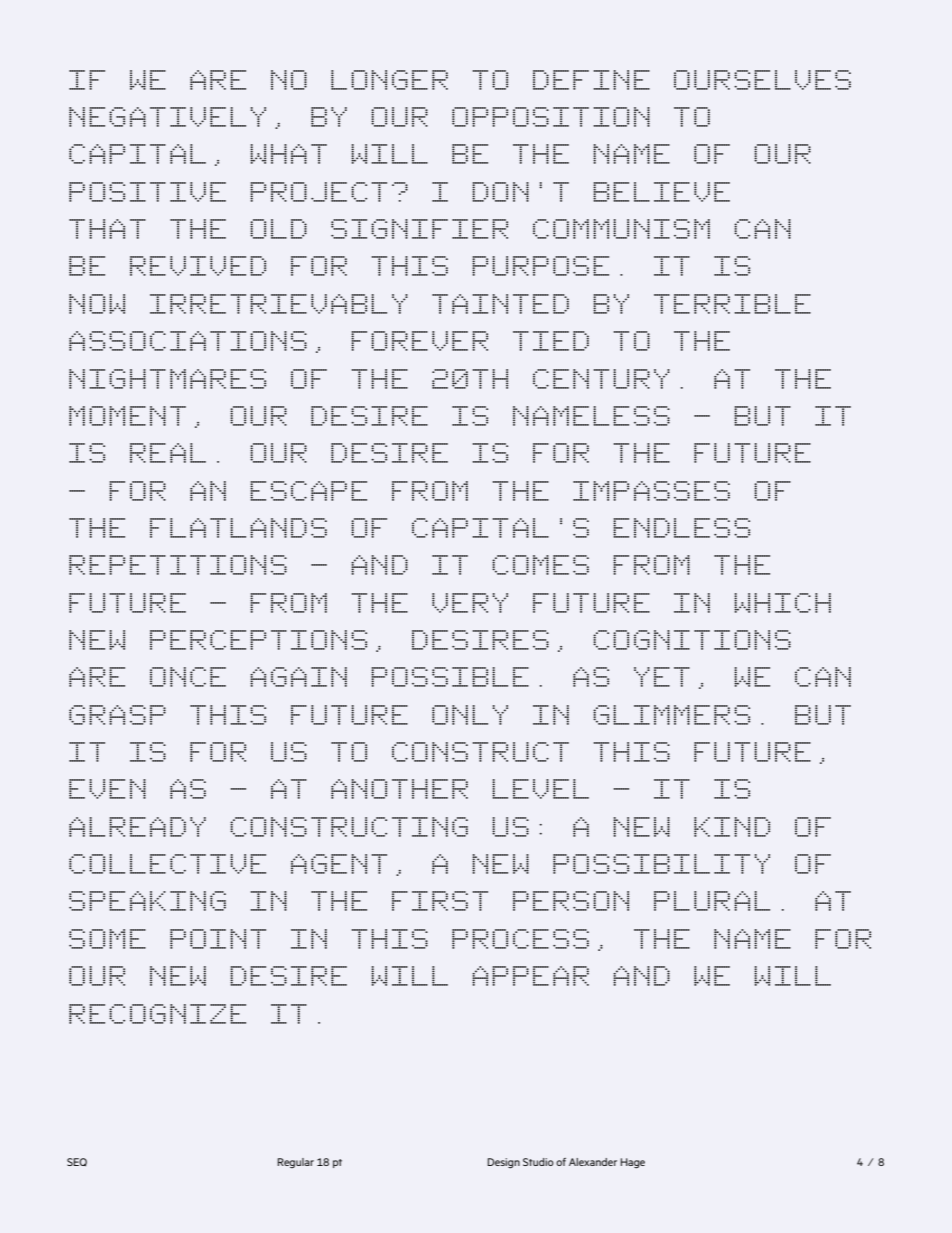 The image size is (952, 1233). I want to click on ourselves, so click(762, 80).
